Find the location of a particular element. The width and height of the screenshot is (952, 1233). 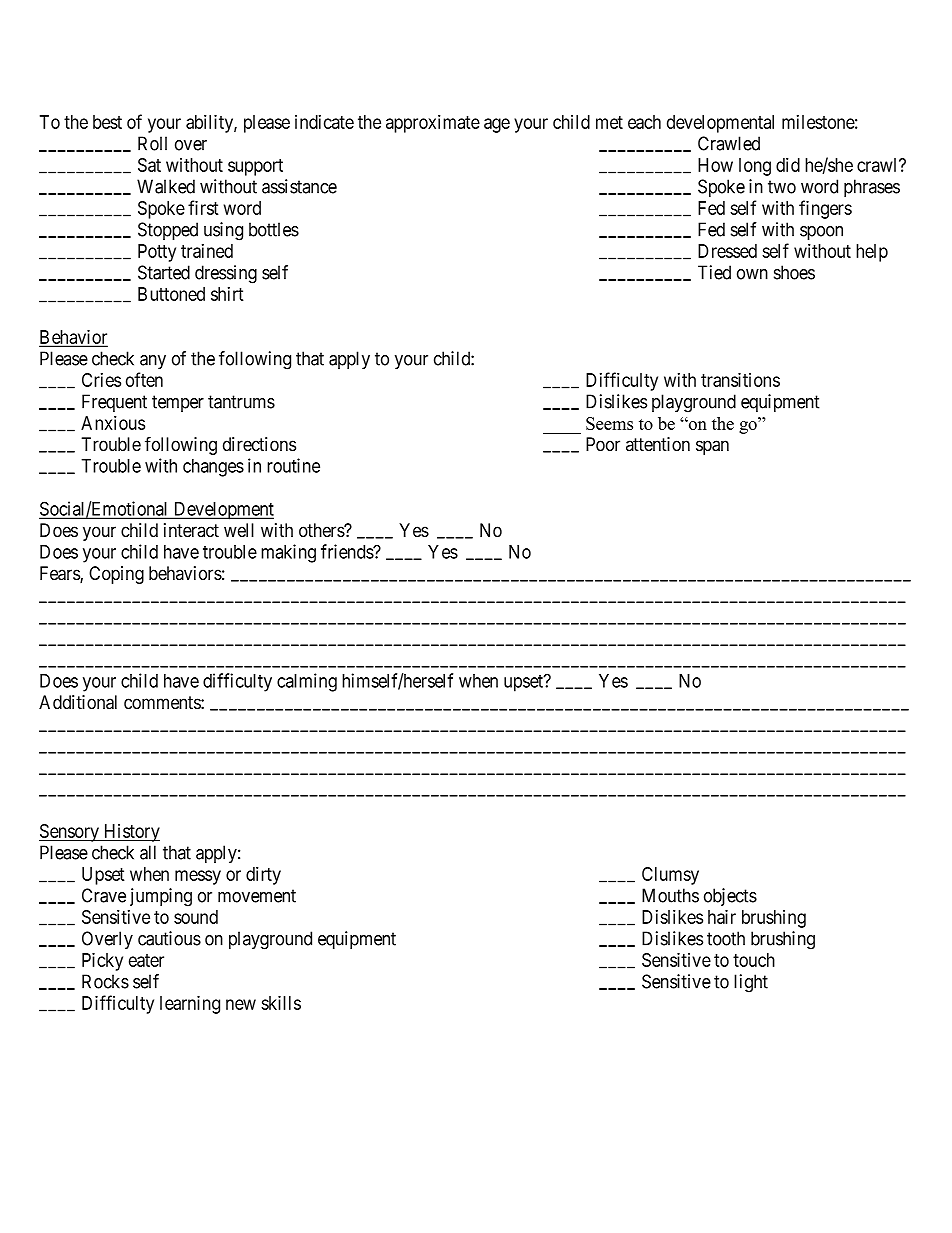

eater is located at coordinates (146, 960).
